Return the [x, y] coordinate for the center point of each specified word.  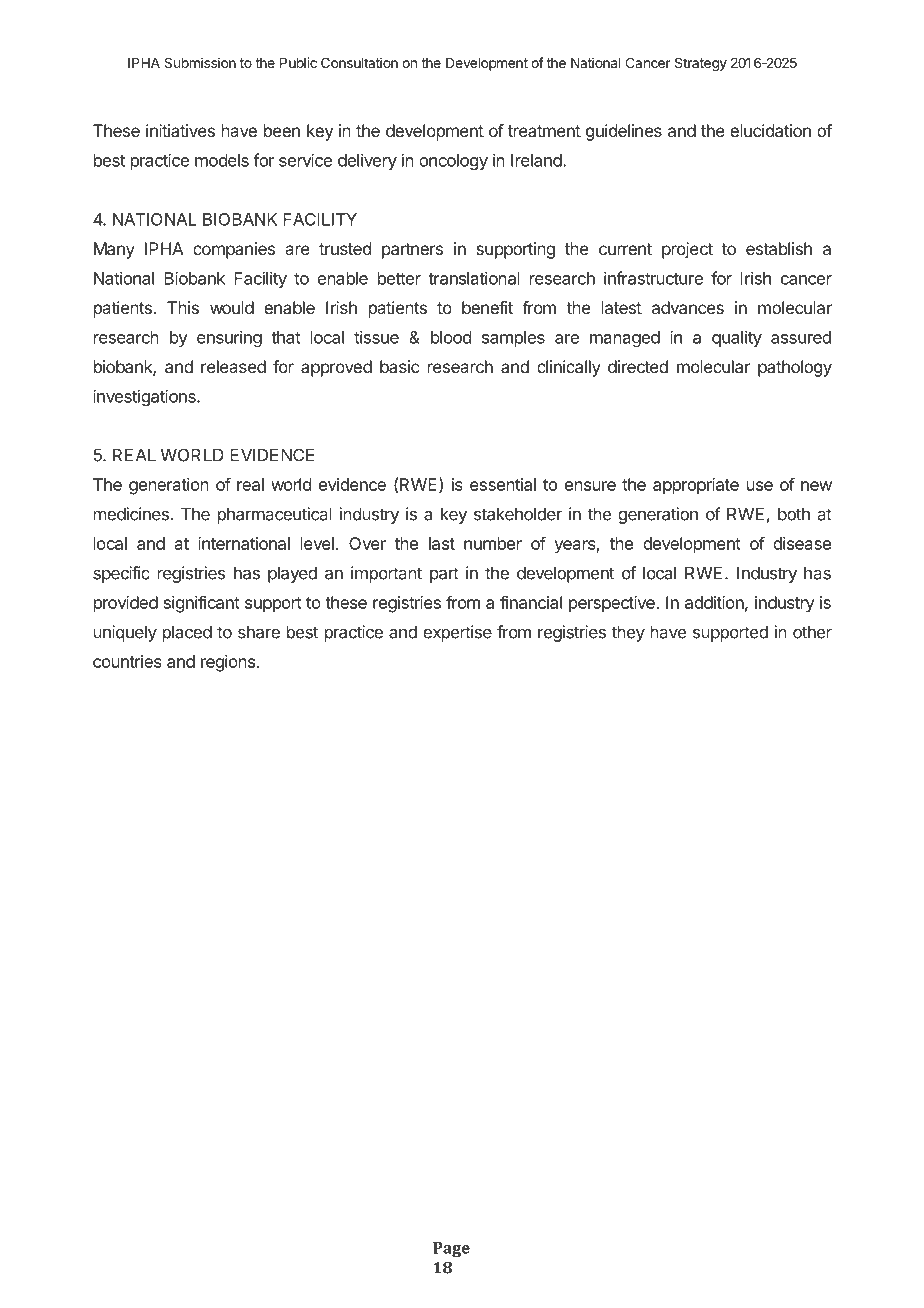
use [760, 486]
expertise [457, 633]
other [812, 632]
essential [503, 484]
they [628, 633]
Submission [200, 62]
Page [451, 1250]
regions [228, 663]
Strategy [701, 64]
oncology [453, 162]
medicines [132, 514]
